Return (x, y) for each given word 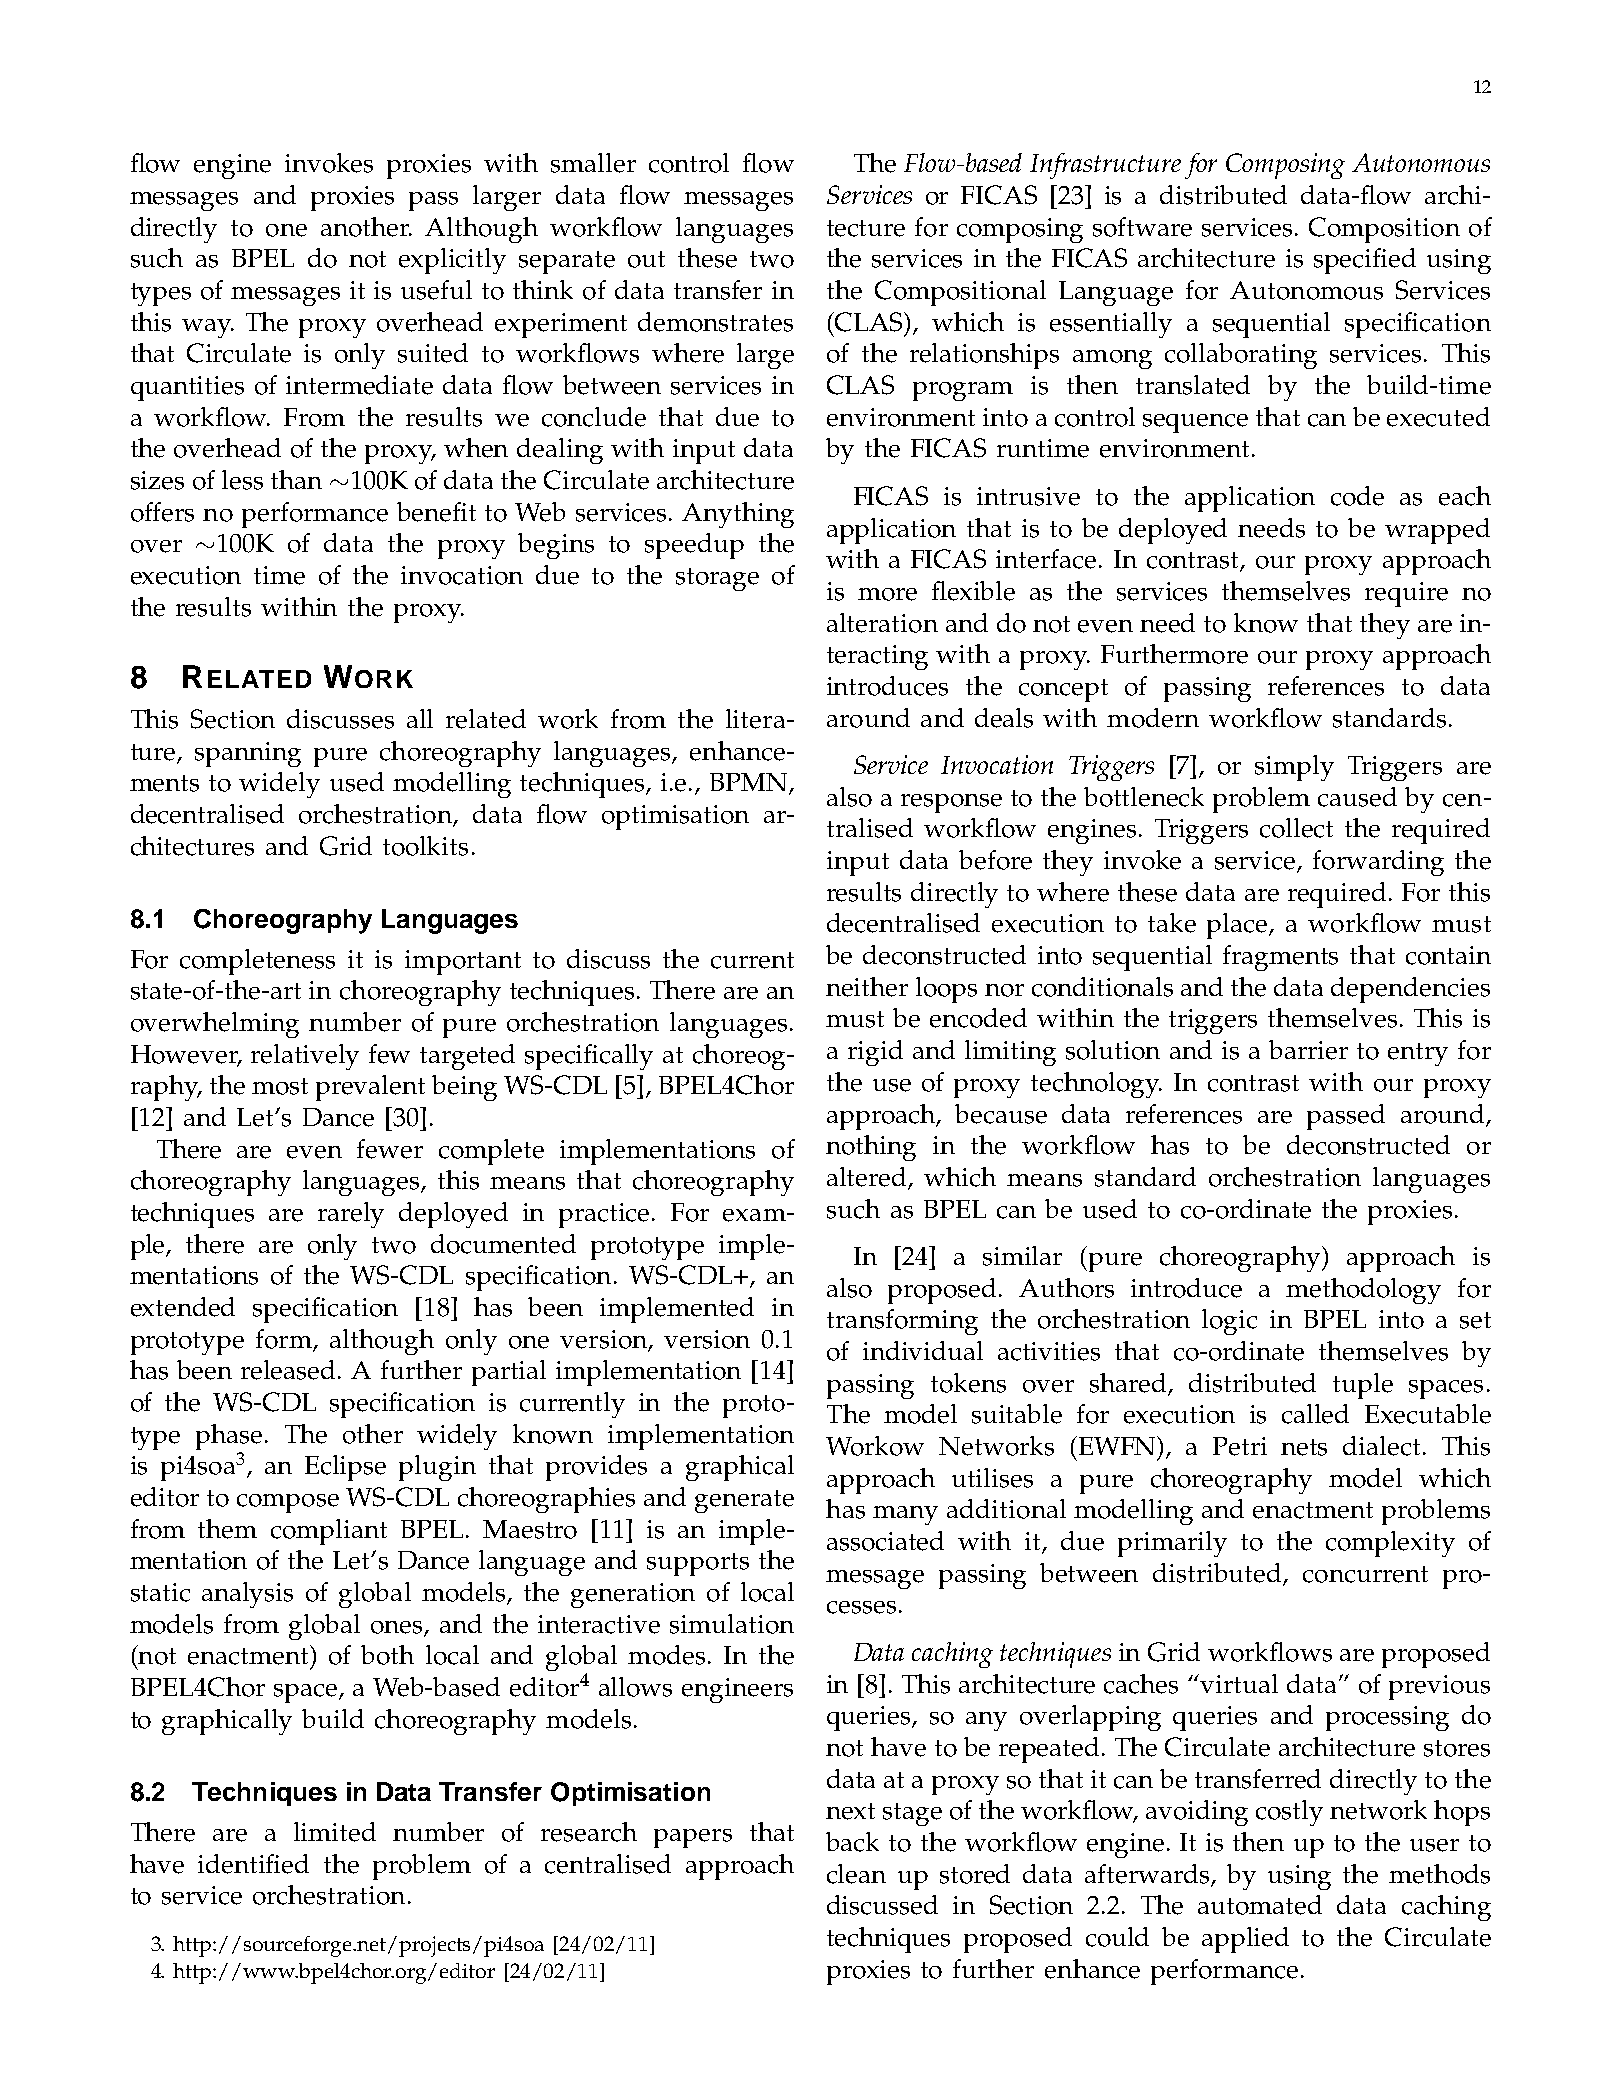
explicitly (452, 261)
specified (1365, 261)
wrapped (1437, 531)
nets (1304, 1447)
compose (288, 1503)
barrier (1308, 1050)
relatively (305, 1057)
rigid (875, 1053)
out (646, 259)
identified (253, 1864)
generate (744, 1501)
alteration (882, 623)
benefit (436, 512)
